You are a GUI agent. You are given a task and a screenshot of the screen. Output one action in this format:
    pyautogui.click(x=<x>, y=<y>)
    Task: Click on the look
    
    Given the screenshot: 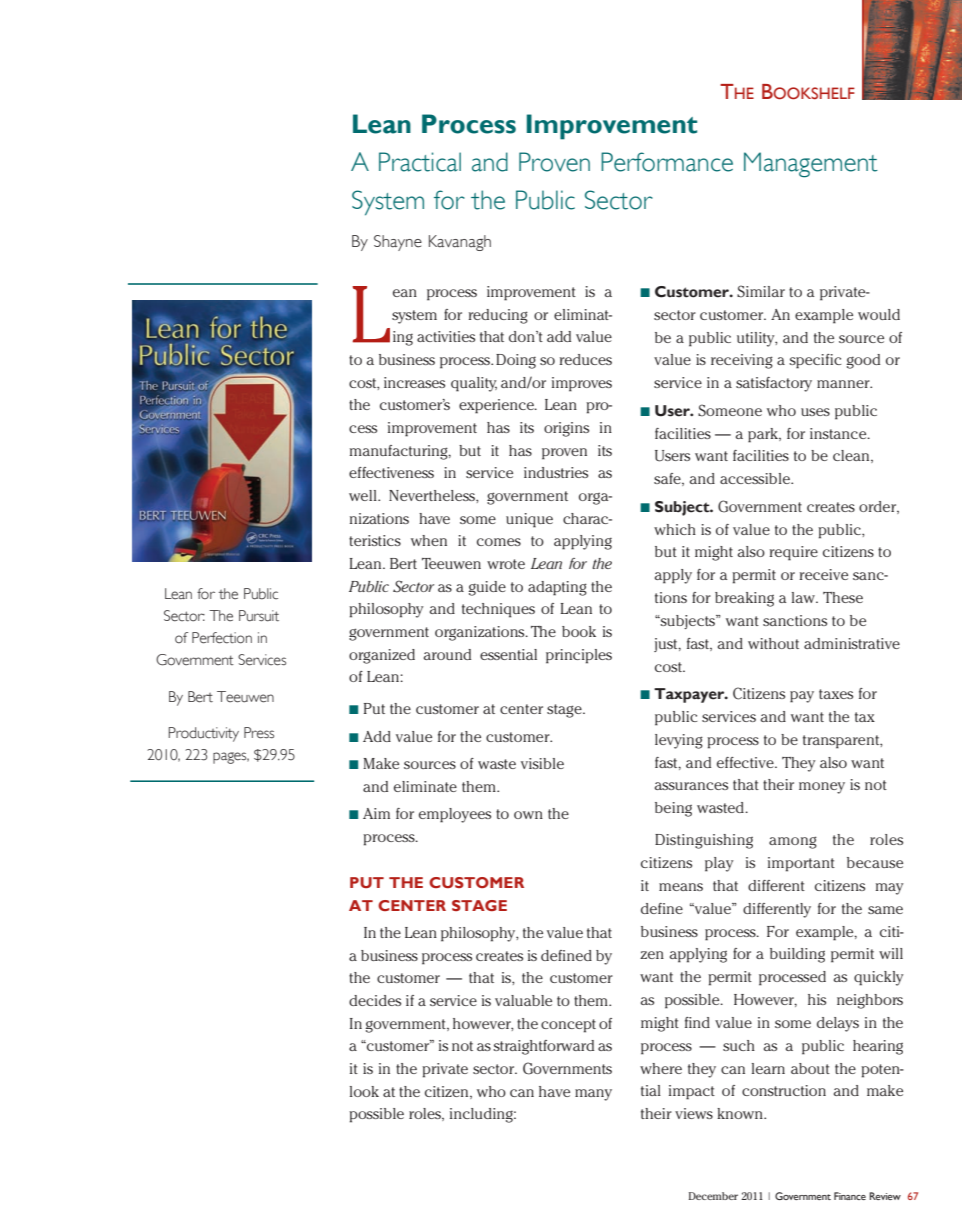 What is the action you would take?
    pyautogui.click(x=364, y=1091)
